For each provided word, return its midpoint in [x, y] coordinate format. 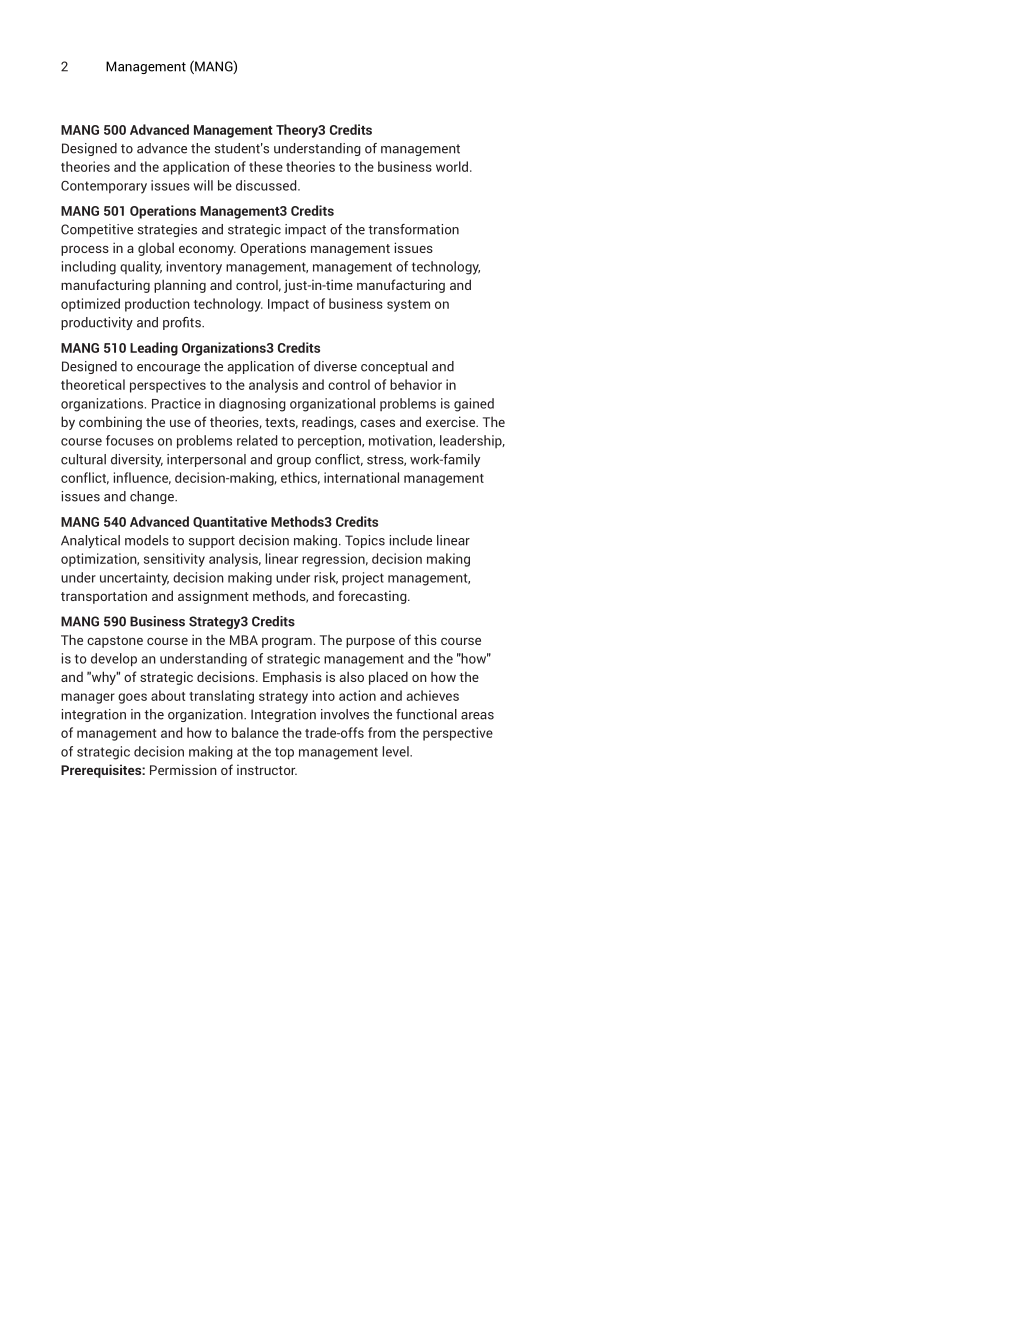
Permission [183, 769]
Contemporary [104, 187]
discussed [267, 185]
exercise [452, 421]
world [452, 166]
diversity [137, 460]
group [294, 462]
